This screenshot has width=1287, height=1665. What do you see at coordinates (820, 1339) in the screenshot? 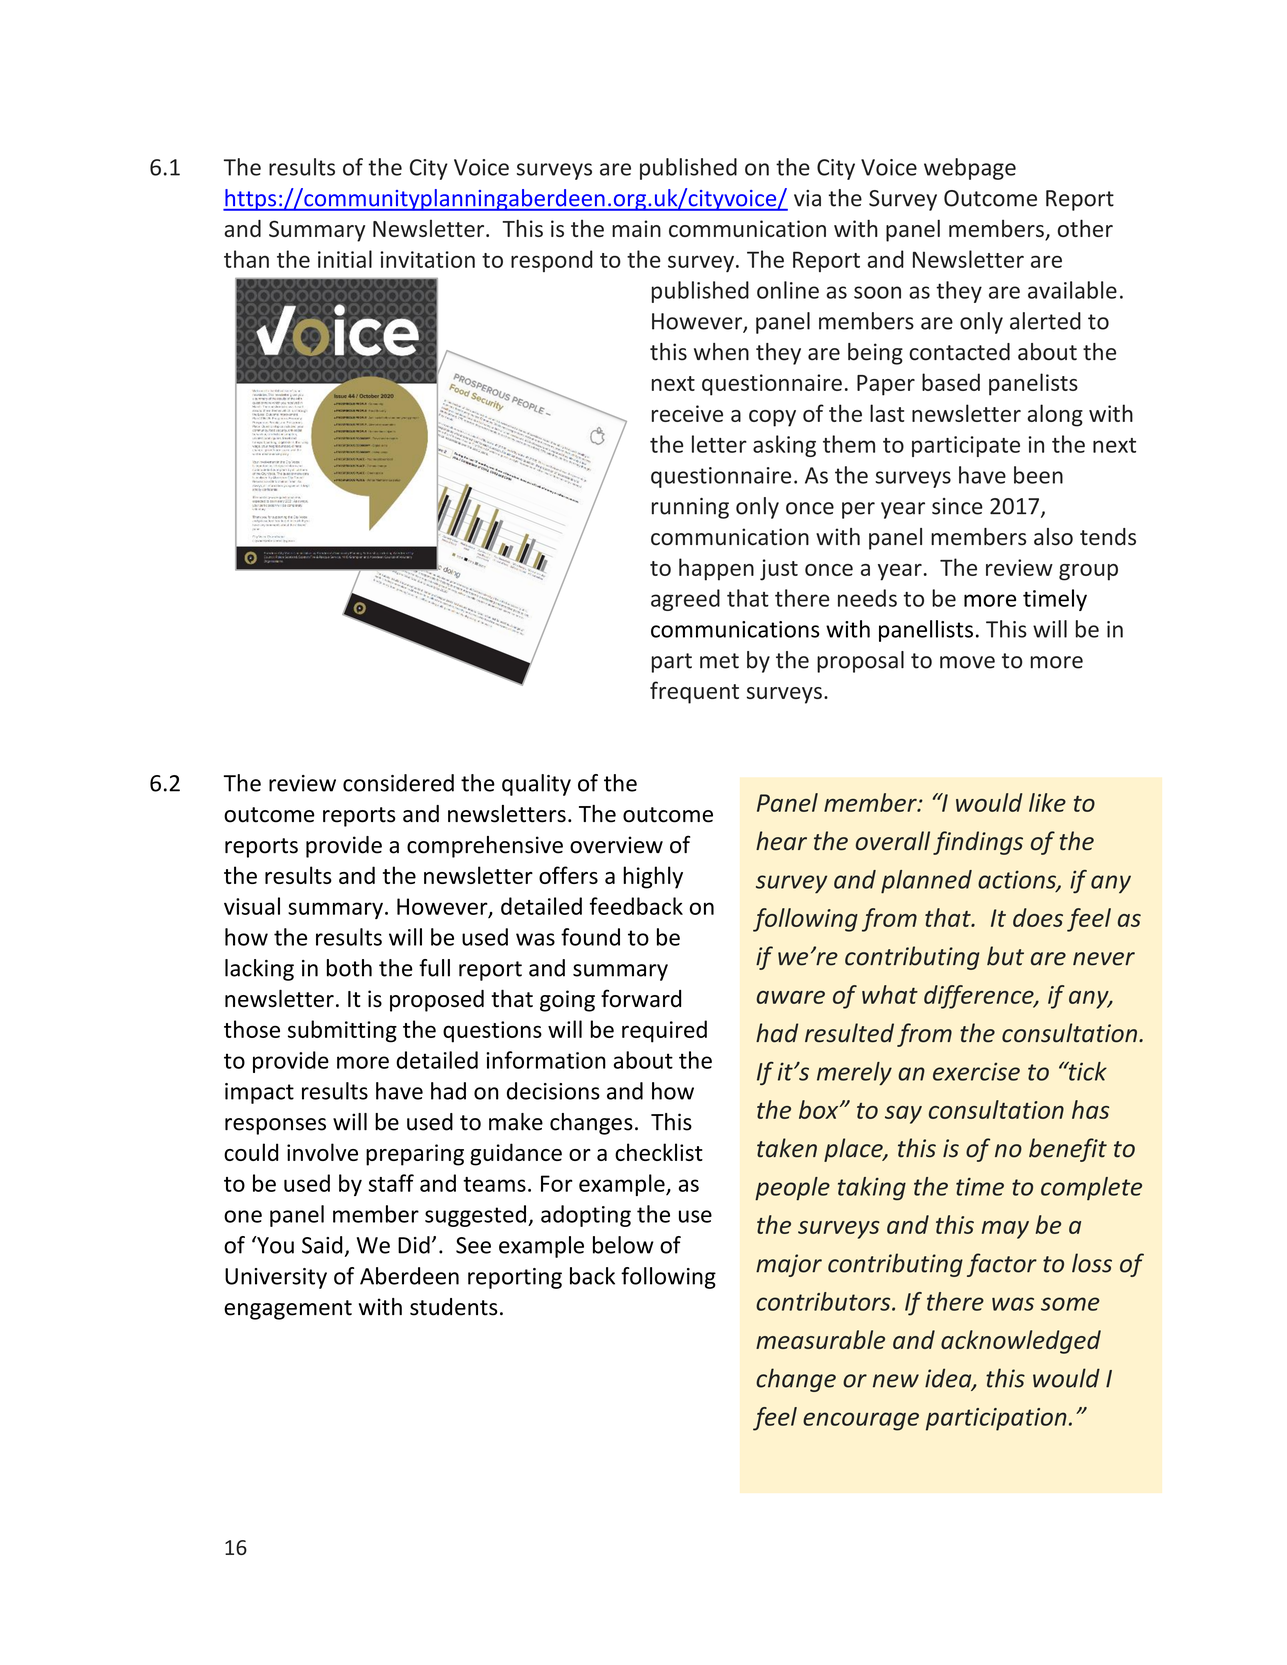
I see `measurable` at bounding box center [820, 1339].
